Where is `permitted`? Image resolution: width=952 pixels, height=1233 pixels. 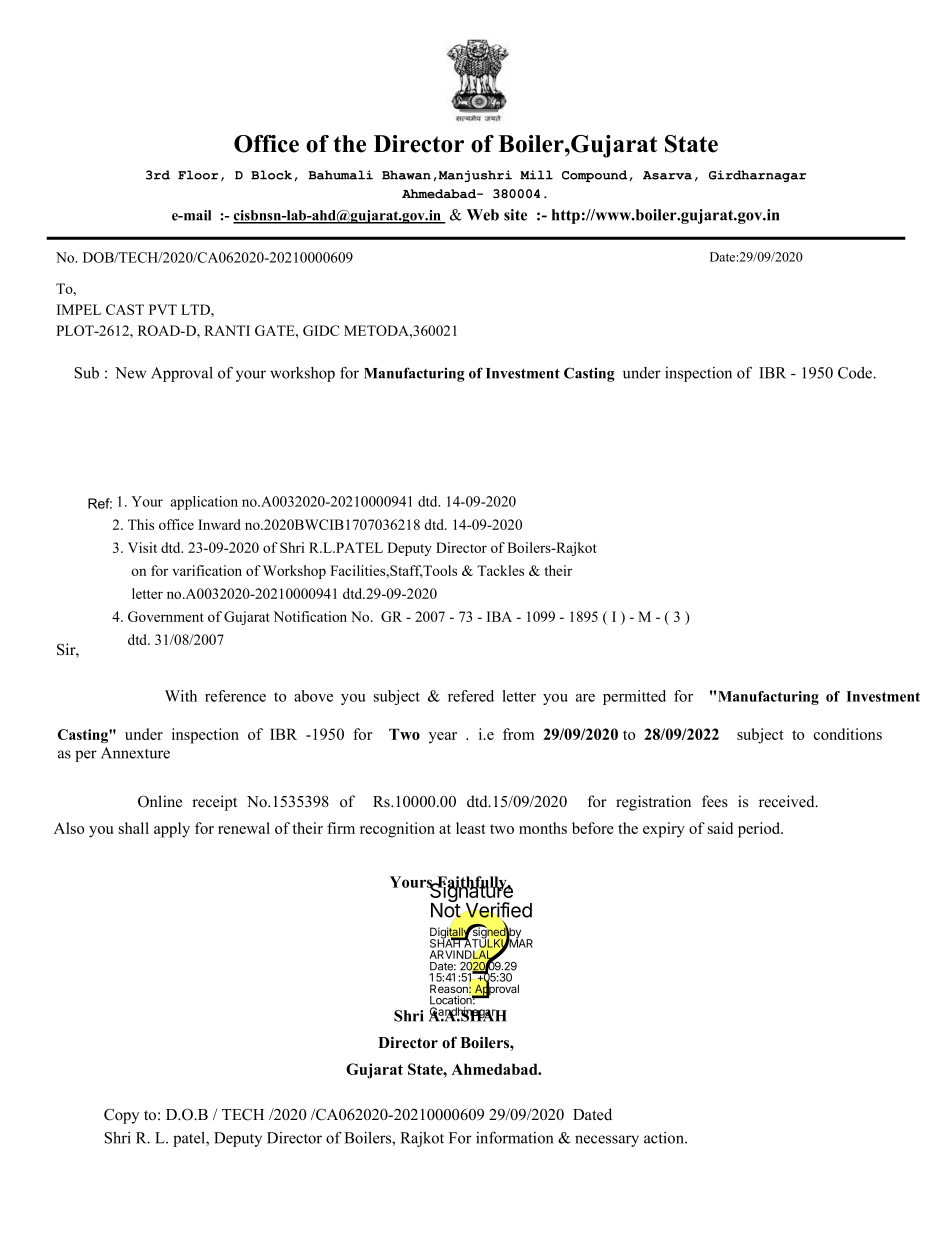 permitted is located at coordinates (634, 697).
